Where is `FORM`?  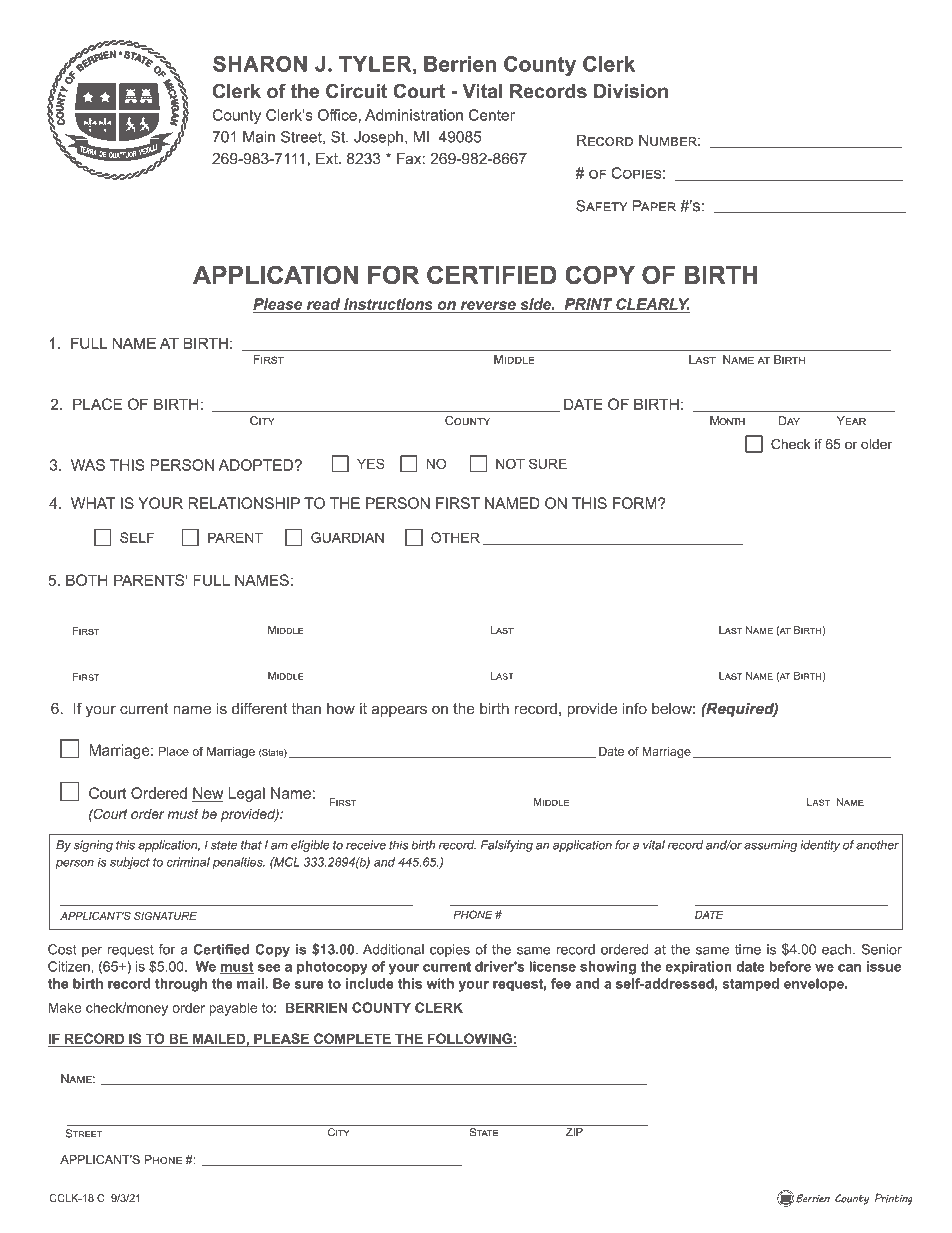
FORM is located at coordinates (636, 503).
